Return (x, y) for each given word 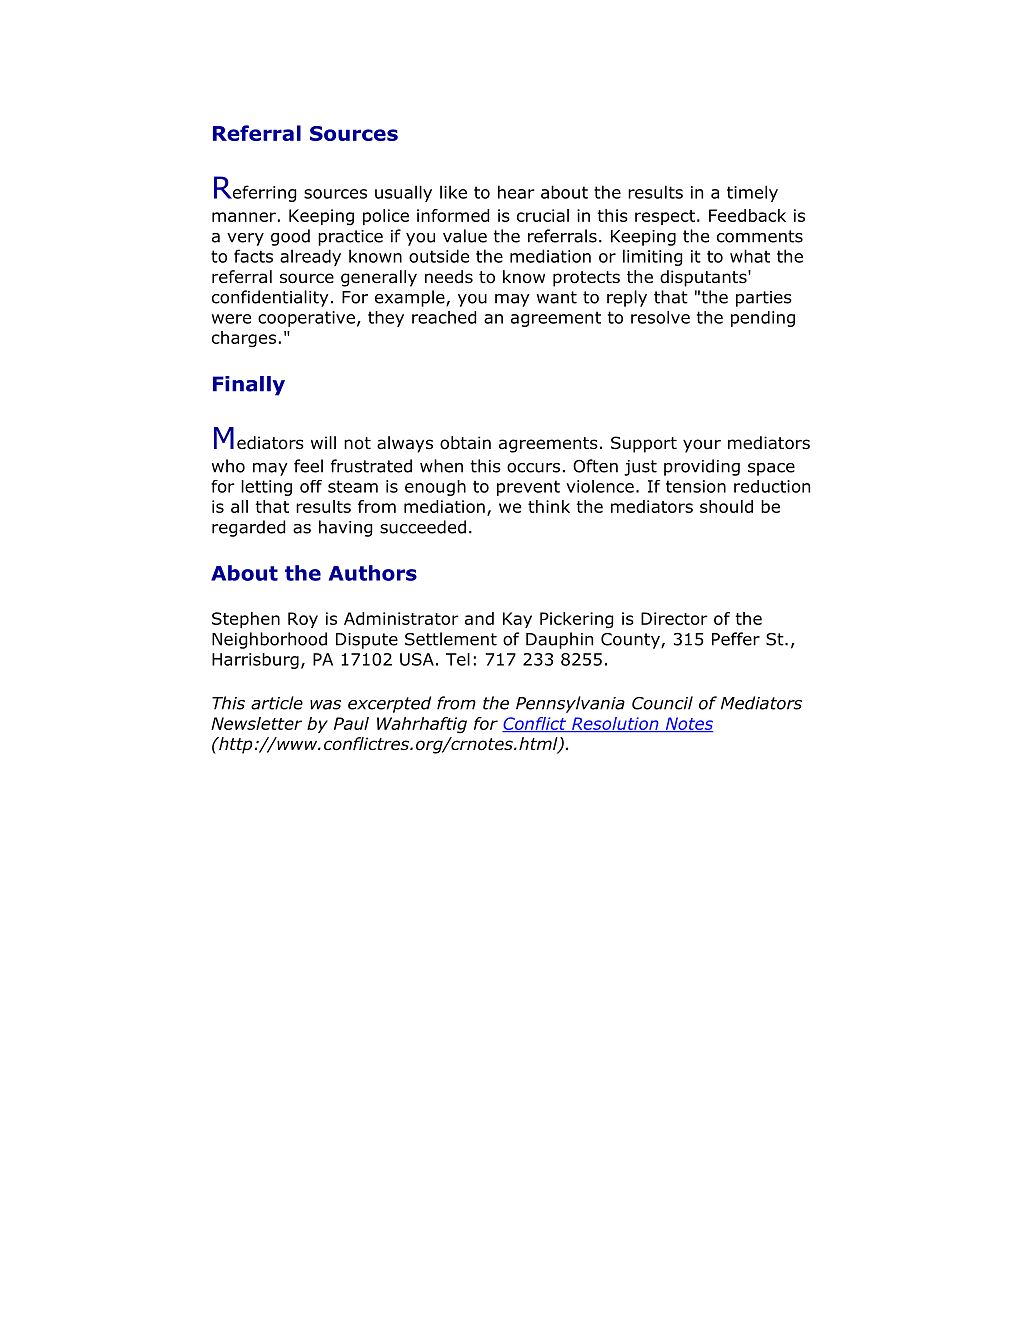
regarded (248, 528)
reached (444, 317)
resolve (660, 317)
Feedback (747, 215)
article (277, 703)
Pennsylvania (570, 704)
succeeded (423, 527)
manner (244, 217)
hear (516, 192)
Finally (249, 386)
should (726, 506)
